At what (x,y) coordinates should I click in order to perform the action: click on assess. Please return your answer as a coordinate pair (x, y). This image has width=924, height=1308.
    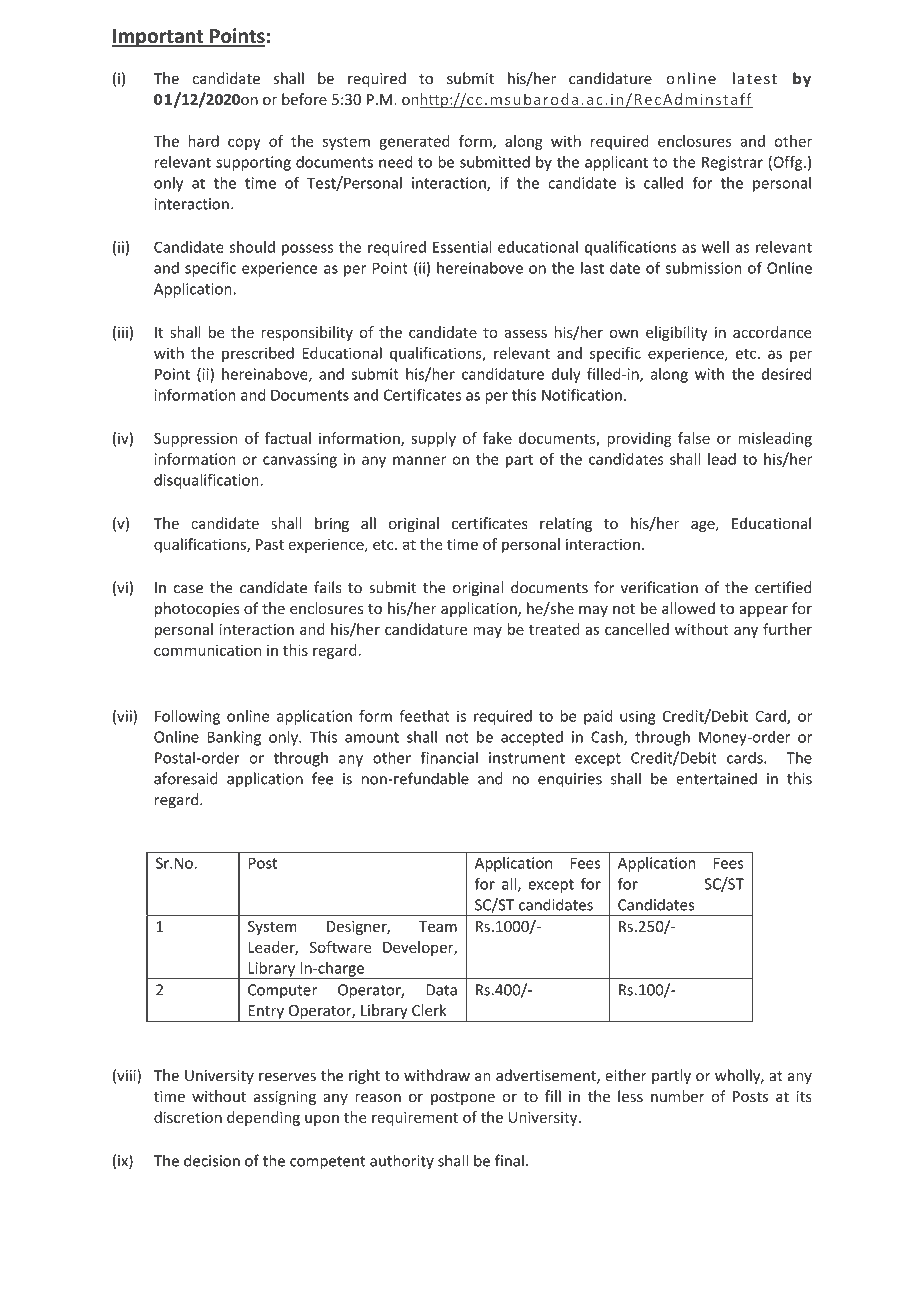
    Looking at the image, I should click on (526, 333).
